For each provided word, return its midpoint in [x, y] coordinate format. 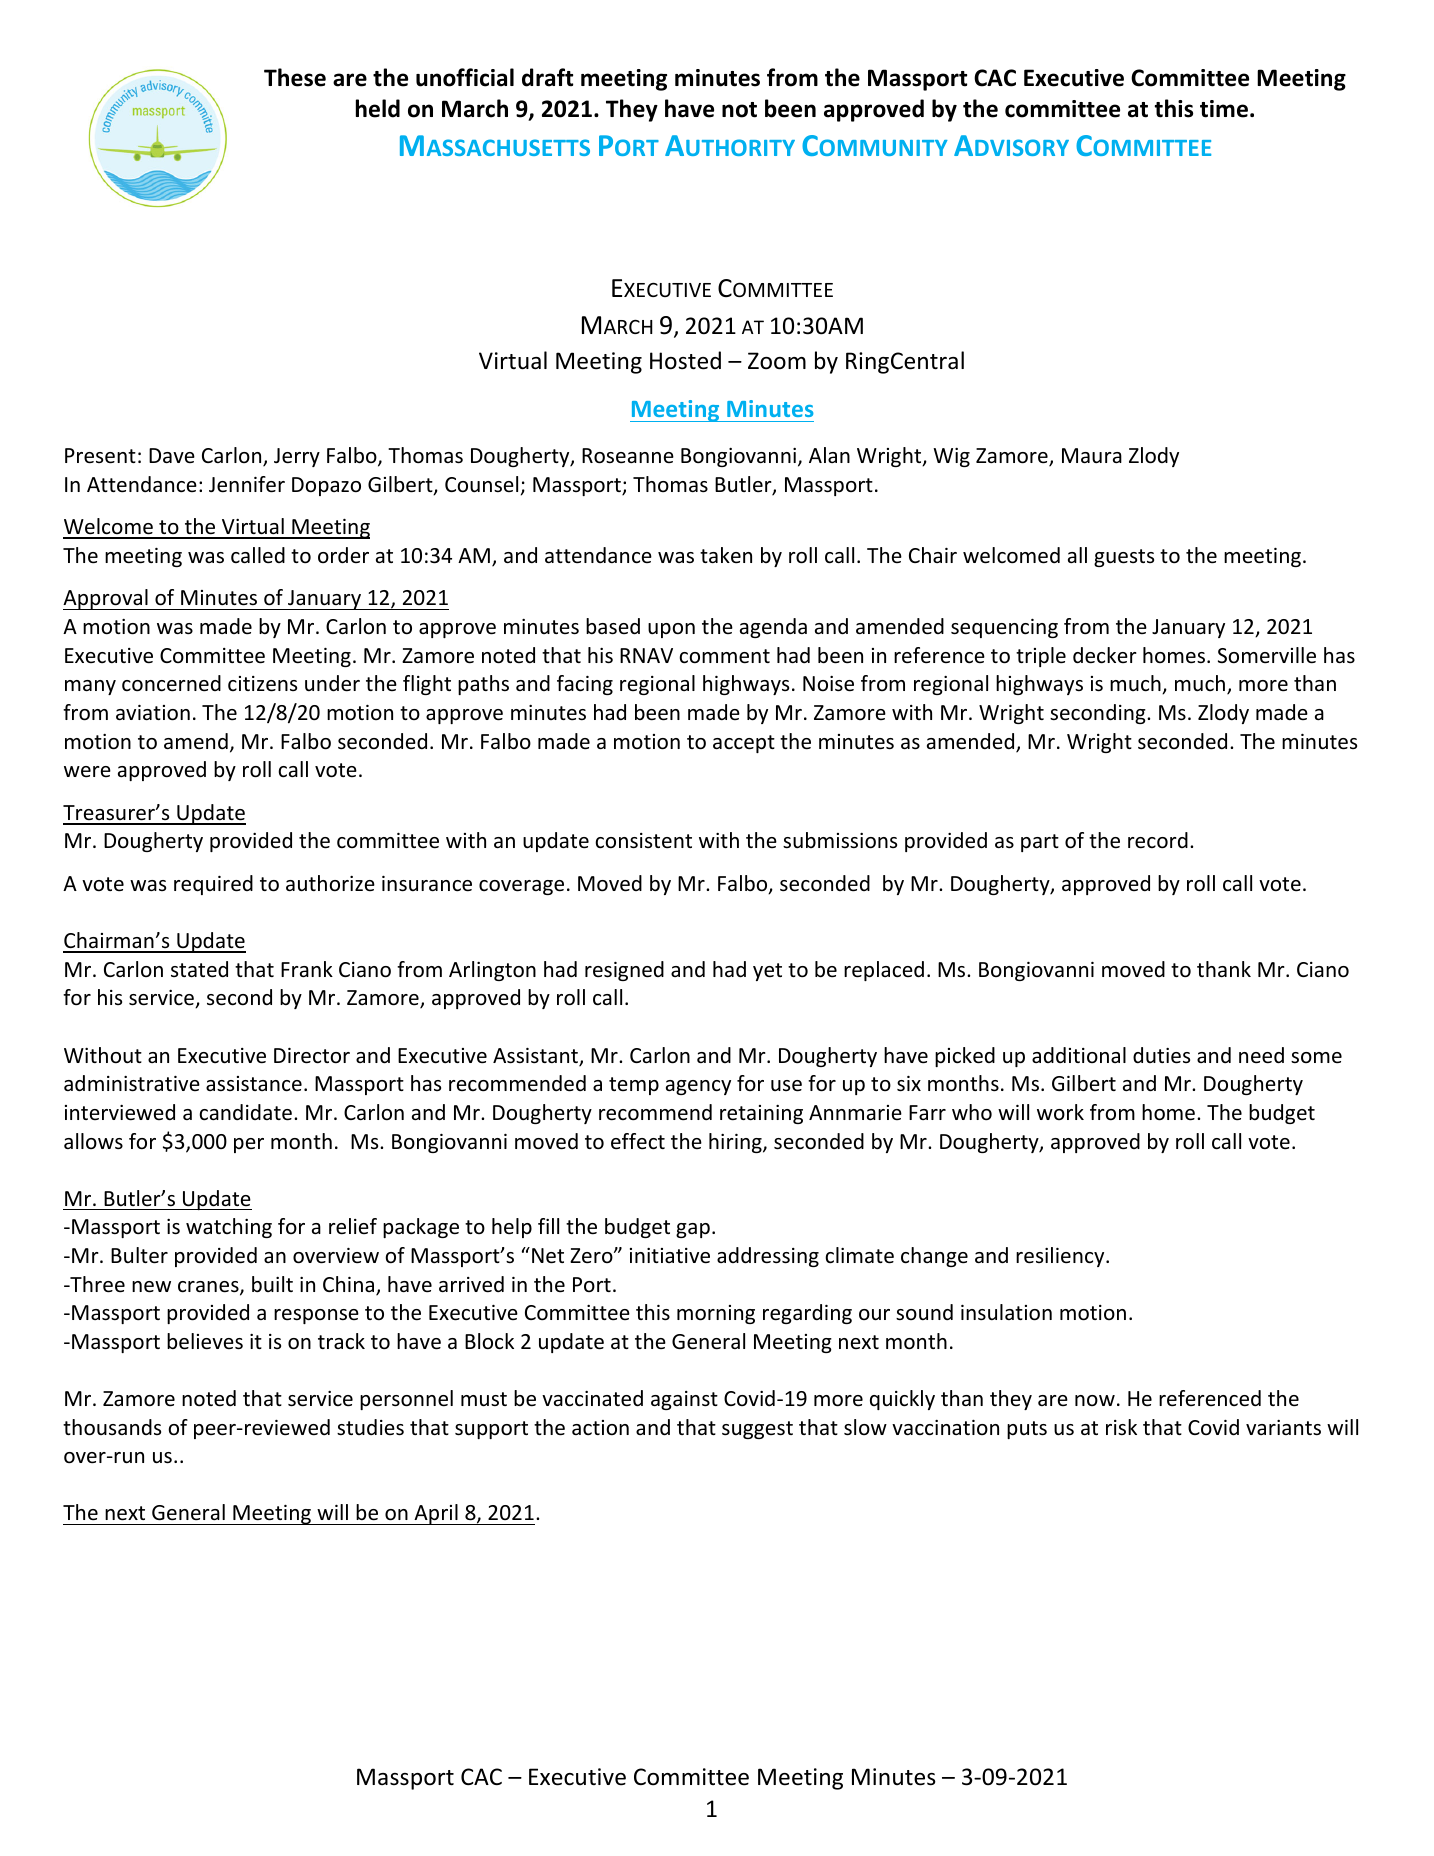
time [1224, 109]
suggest [757, 1430]
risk [1121, 1427]
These [295, 77]
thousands [112, 1427]
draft [547, 77]
